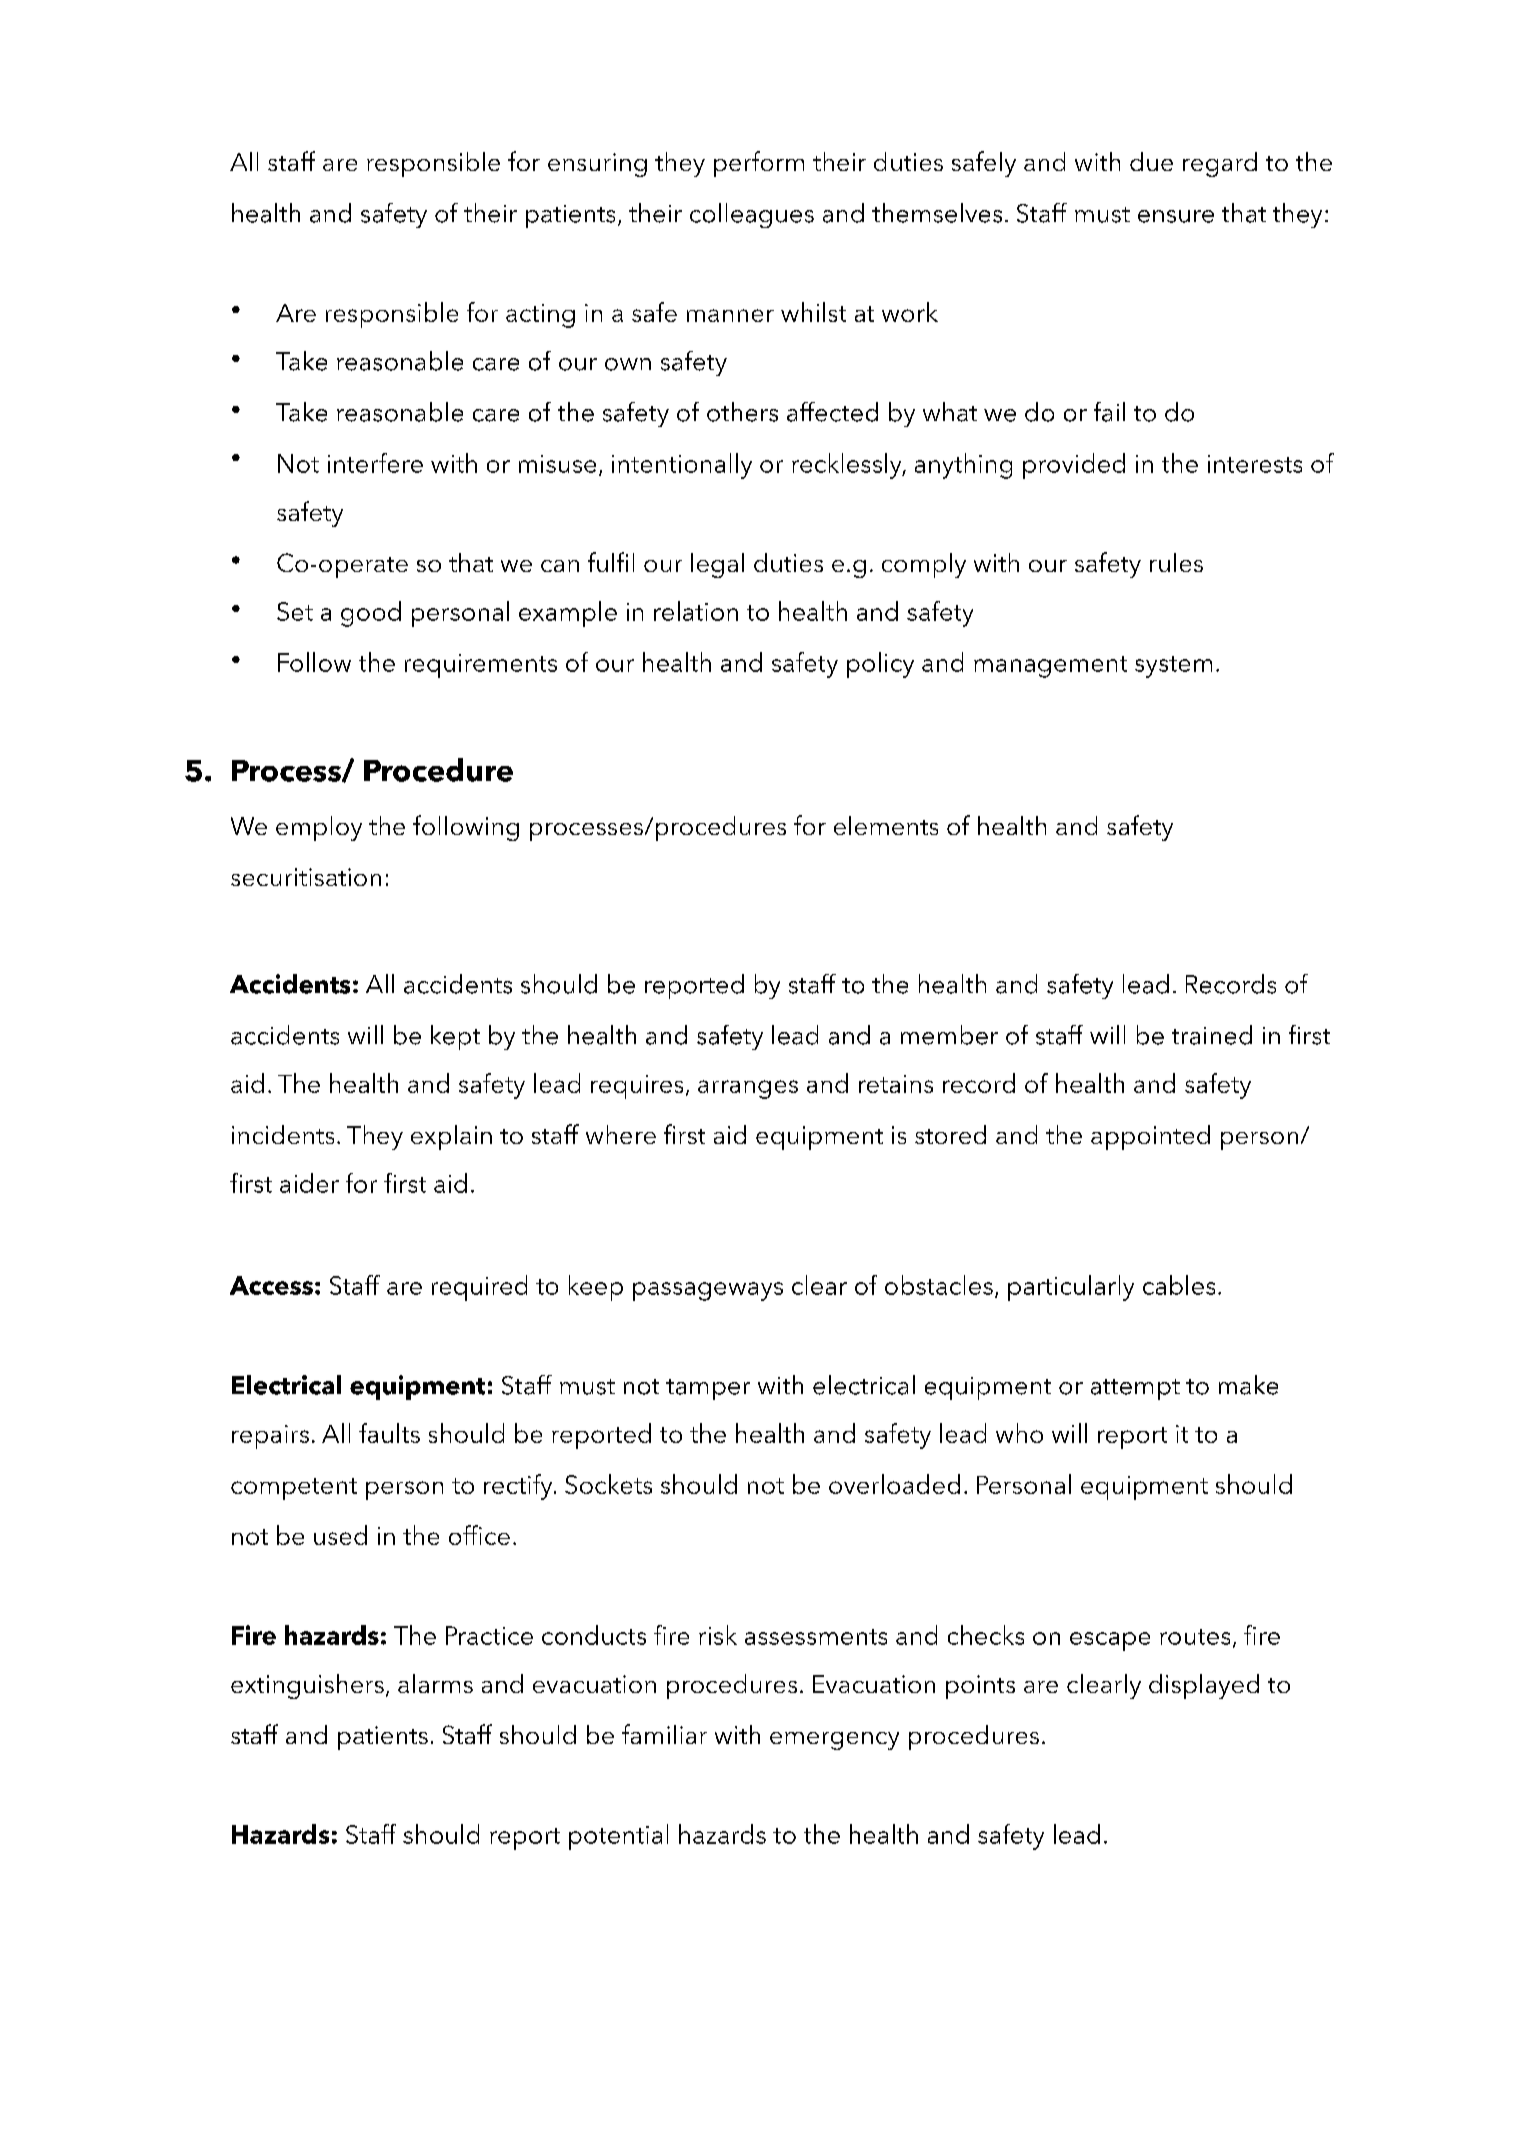 This screenshot has width=1520, height=2150. I want to click on alarms, so click(435, 1683).
